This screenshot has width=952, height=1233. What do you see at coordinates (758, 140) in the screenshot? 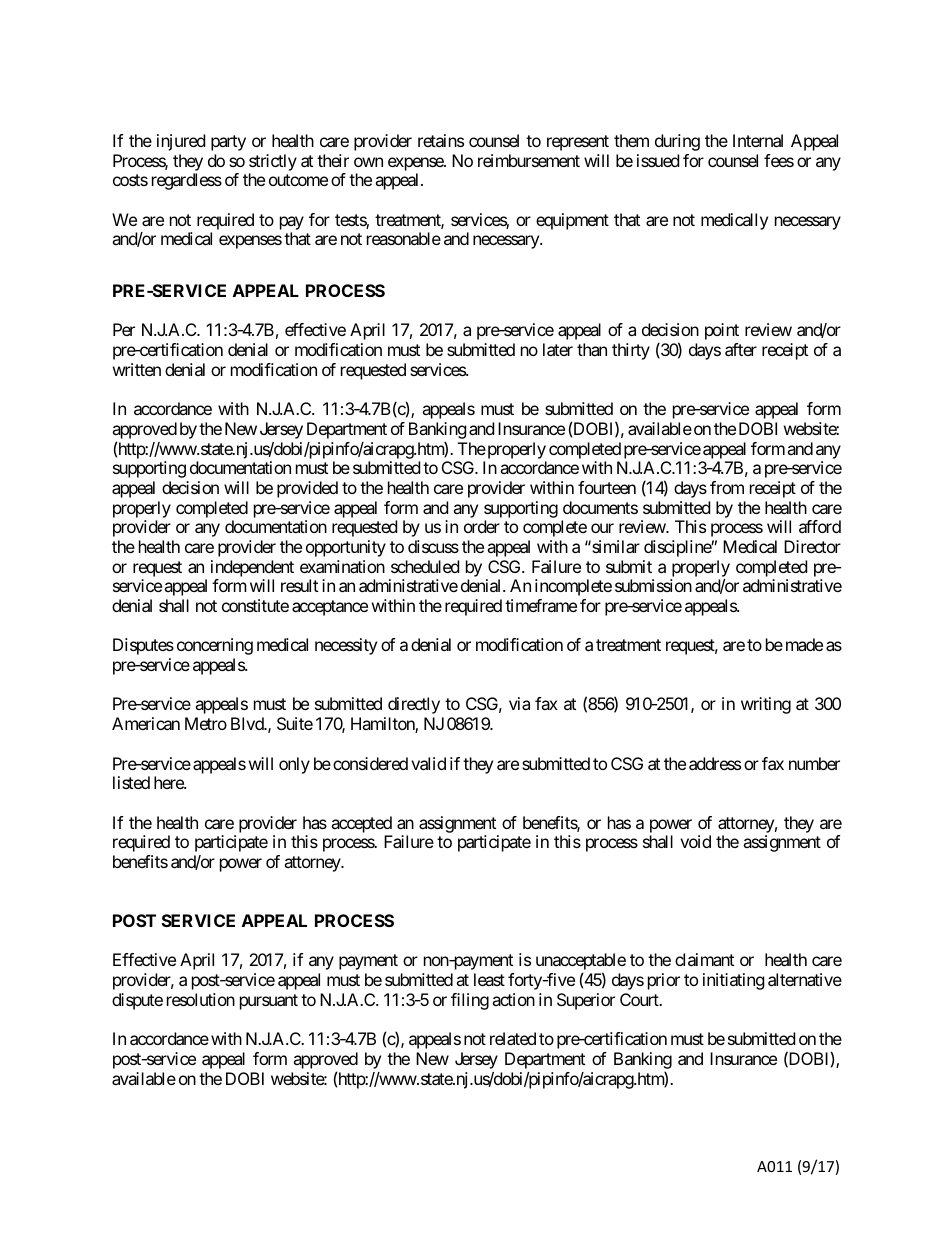
I see `Internal` at bounding box center [758, 140].
